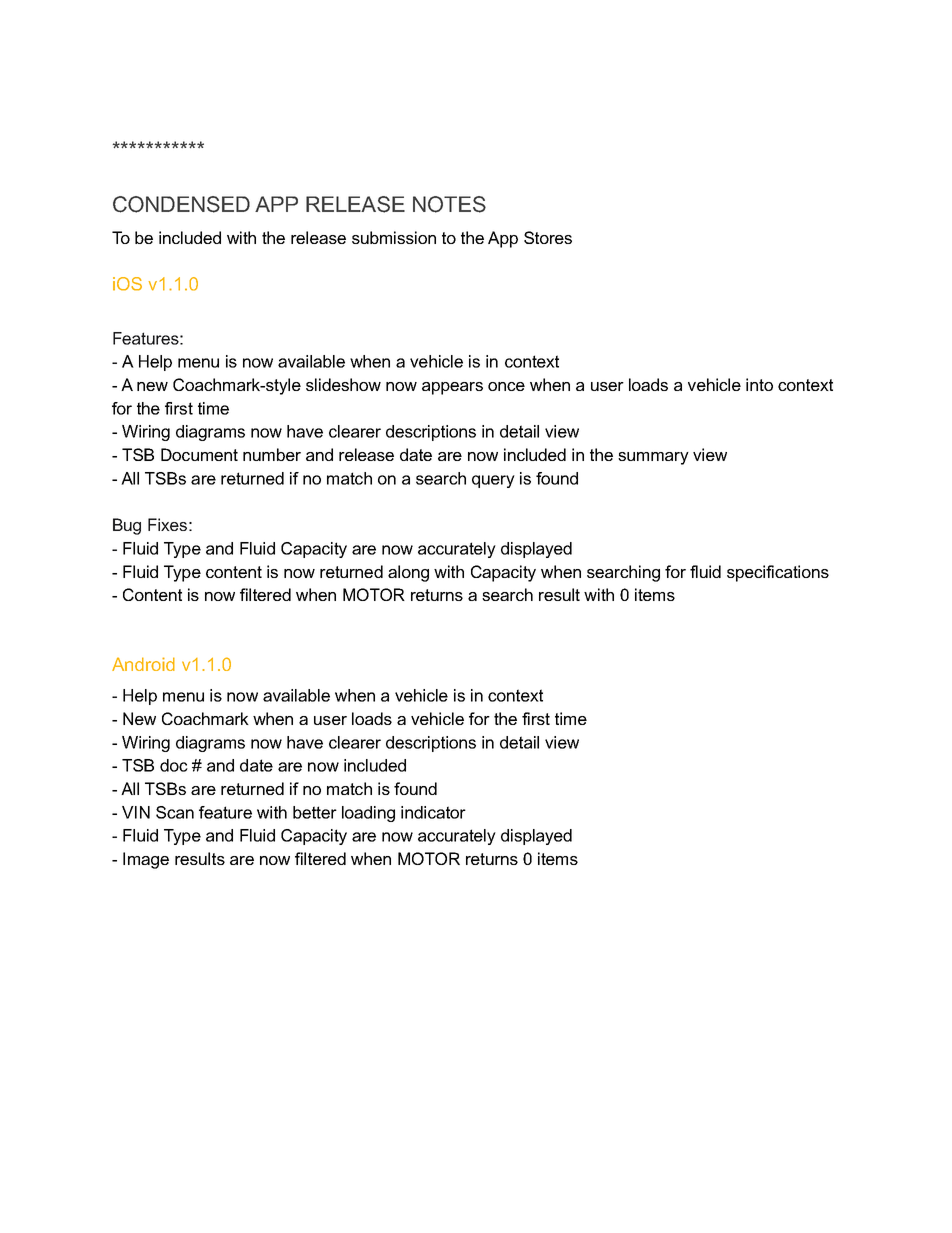  What do you see at coordinates (368, 814) in the screenshot?
I see `loading` at bounding box center [368, 814].
